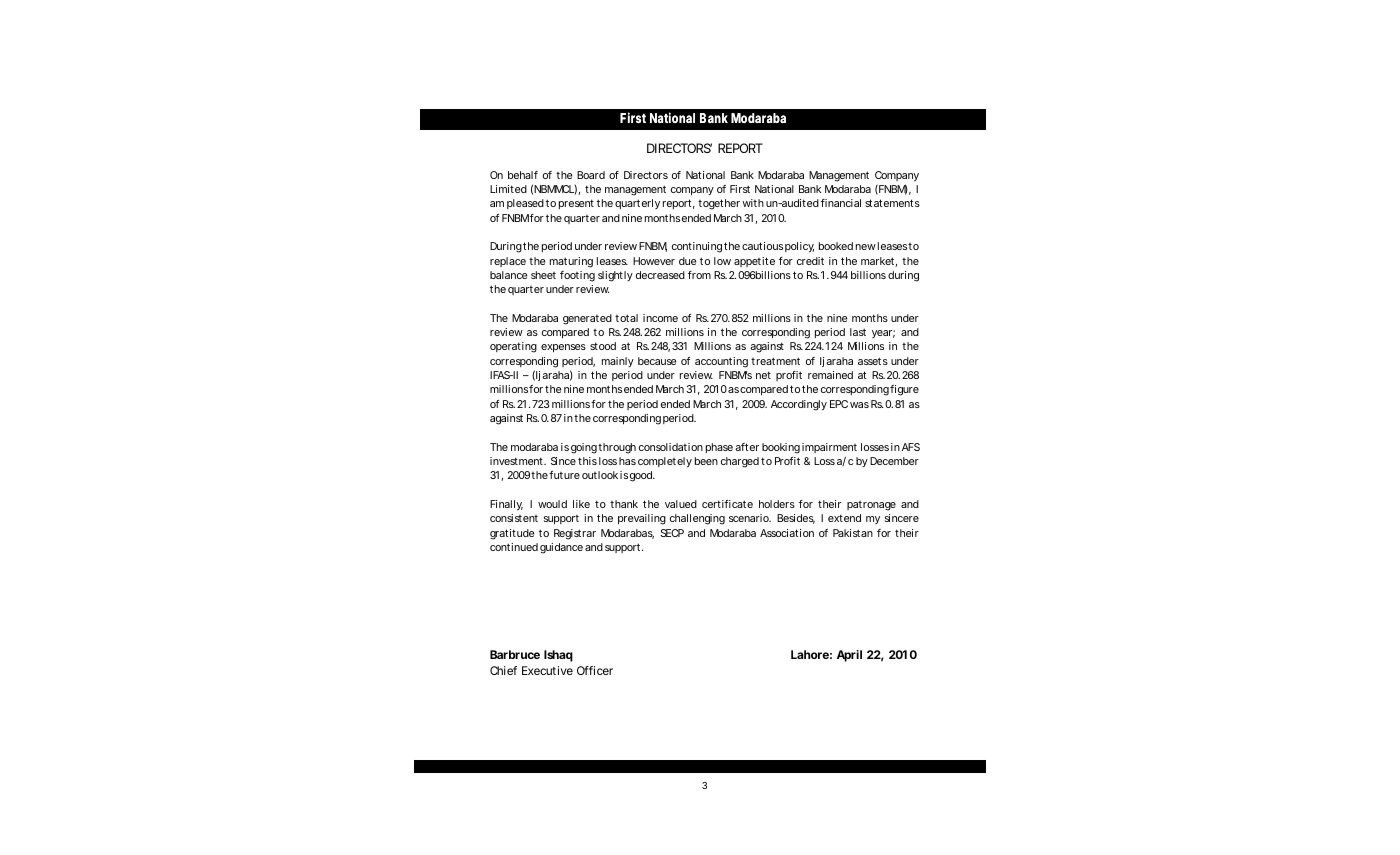 The image size is (1400, 855). Describe the element at coordinates (584, 448) in the image. I see `going` at that location.
